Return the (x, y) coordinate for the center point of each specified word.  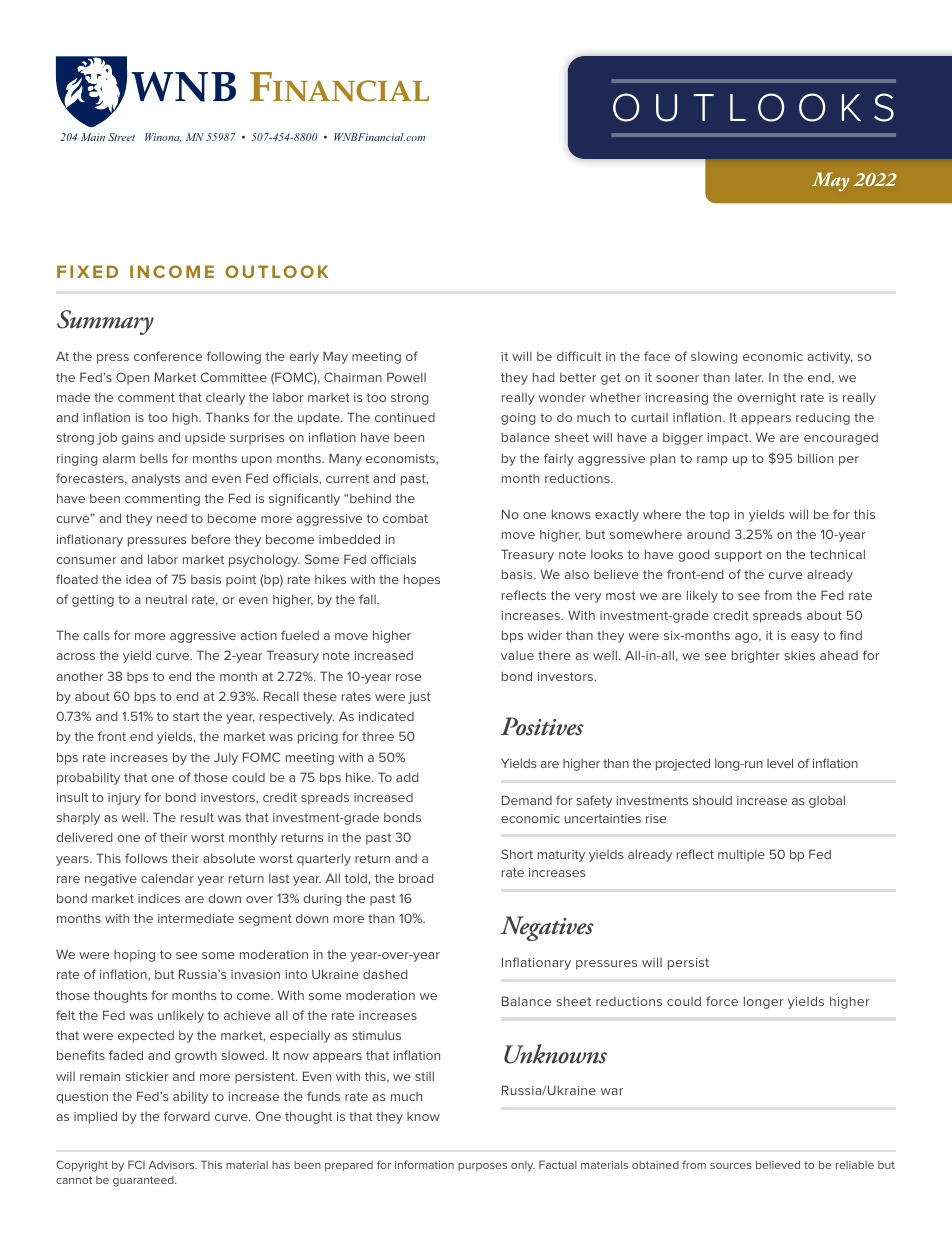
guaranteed (144, 1181)
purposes (482, 1167)
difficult (579, 356)
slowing (714, 358)
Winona (163, 137)
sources (731, 1166)
